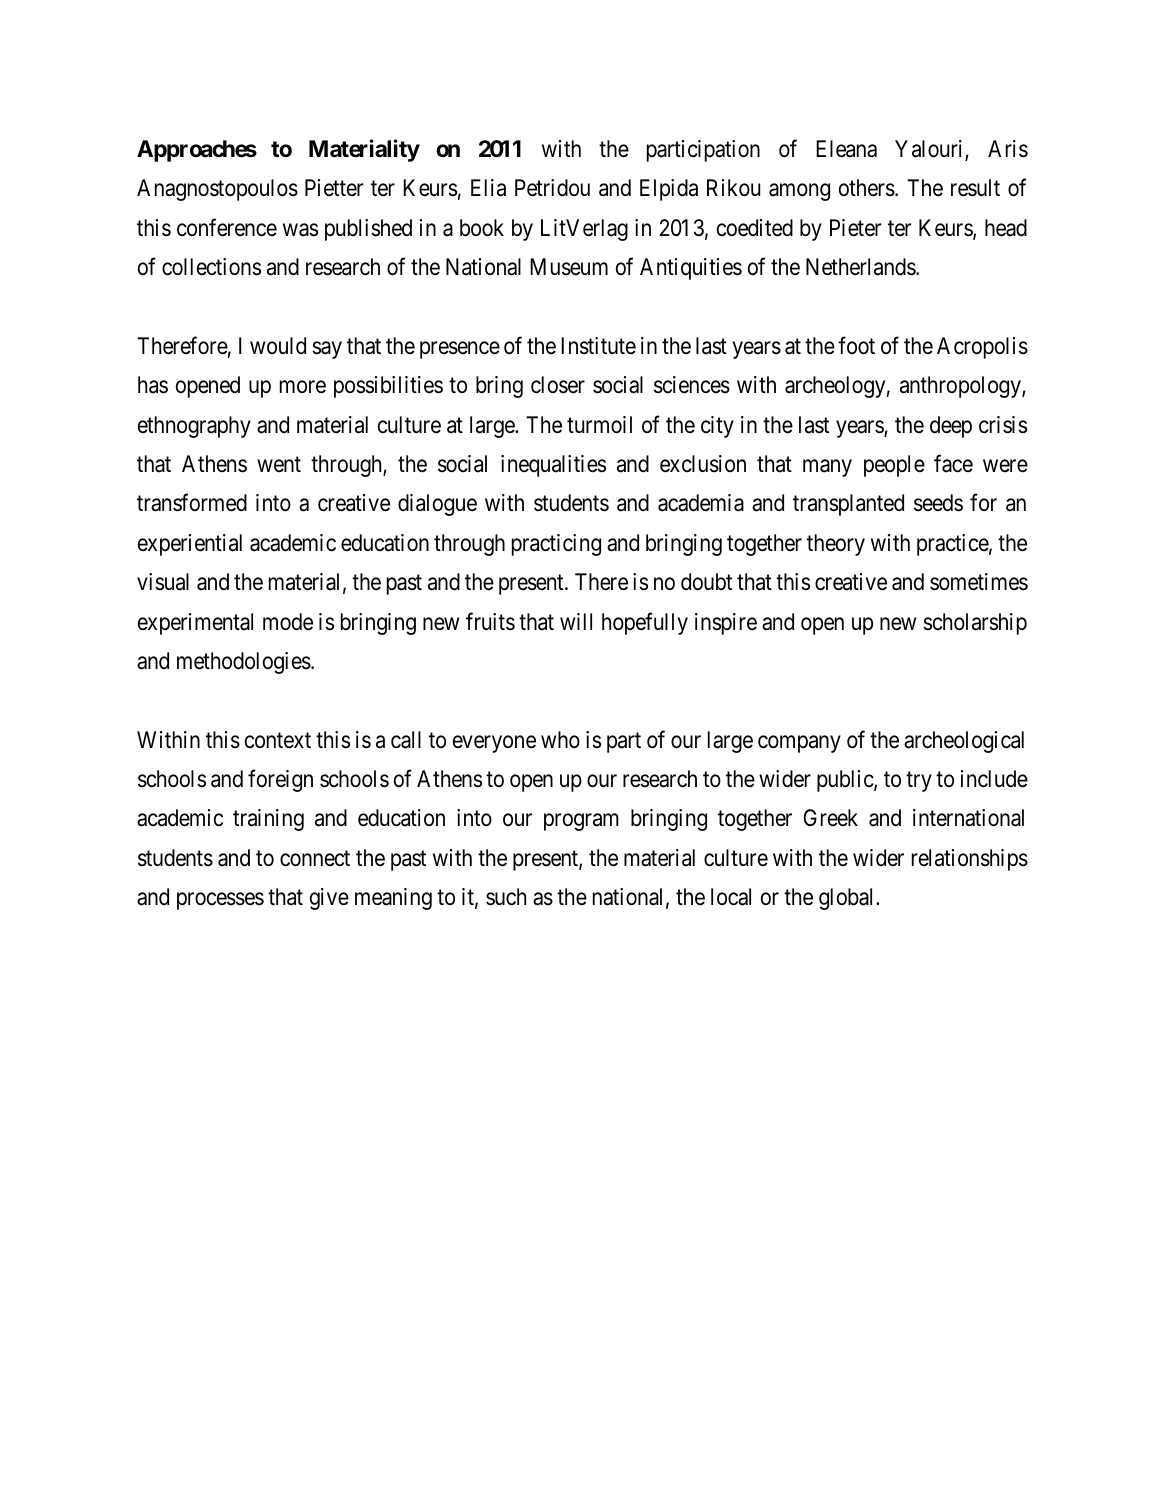  What do you see at coordinates (938, 503) in the screenshot?
I see `seeds` at bounding box center [938, 503].
